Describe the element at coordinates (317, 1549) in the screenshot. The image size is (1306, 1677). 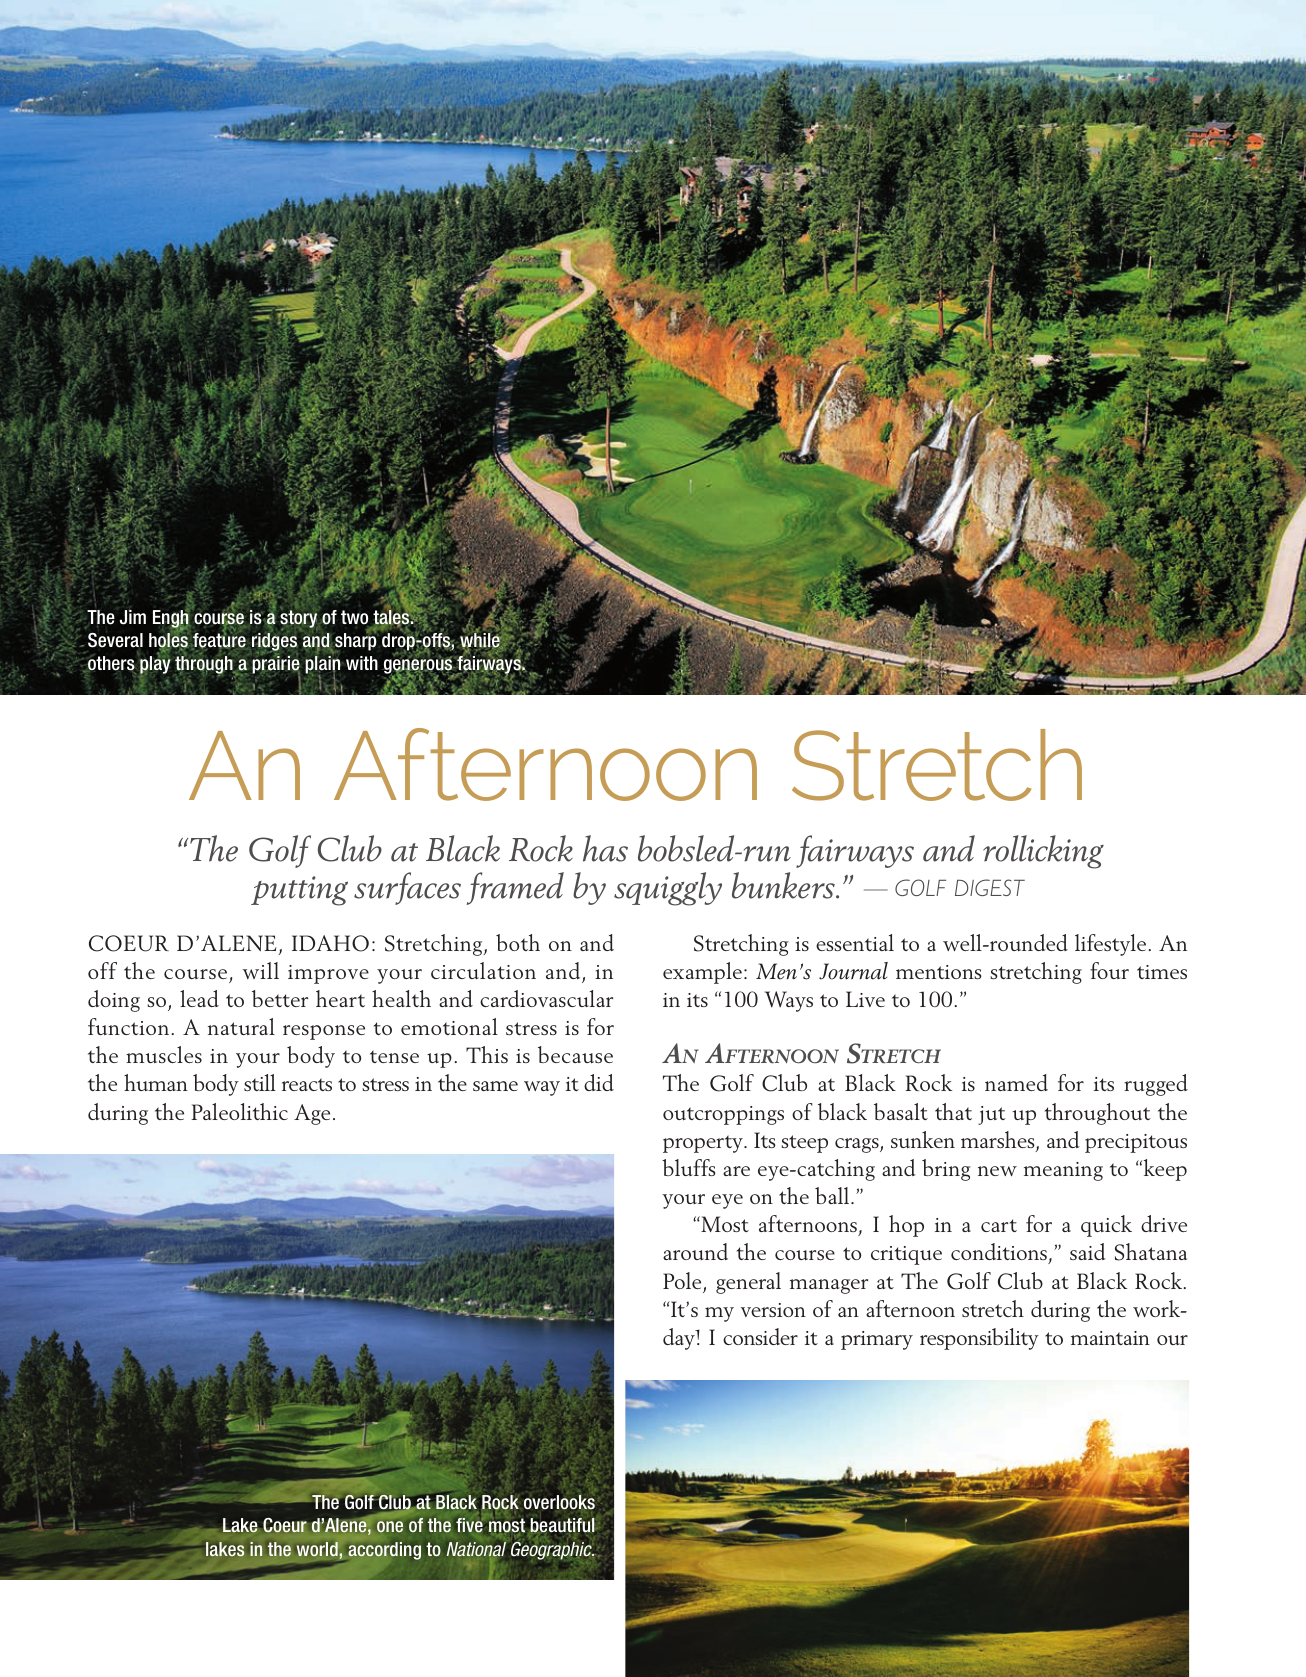
I see `world` at that location.
